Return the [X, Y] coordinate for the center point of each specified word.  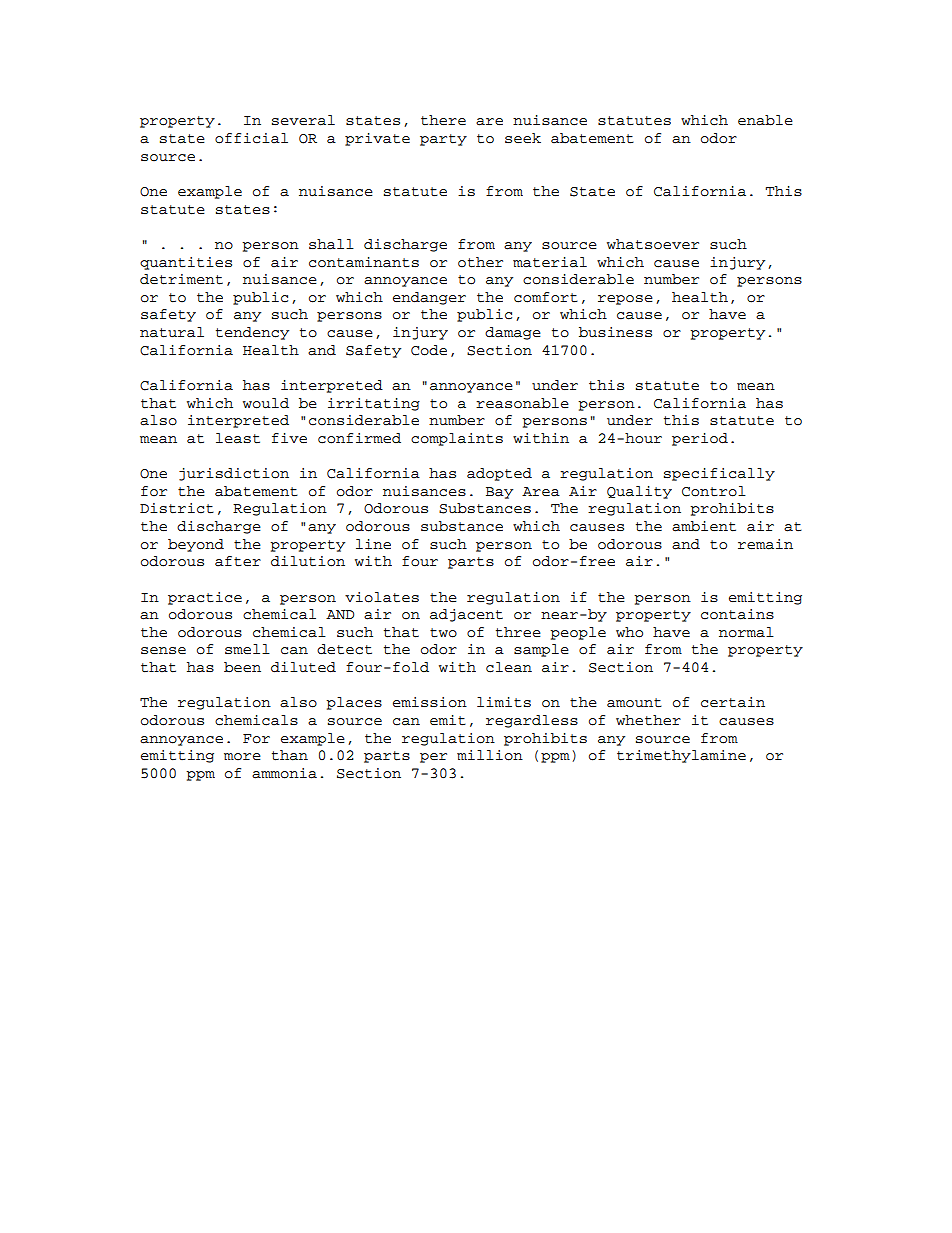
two [443, 633]
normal [746, 632]
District [177, 508]
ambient [704, 526]
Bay [499, 493]
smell [247, 649]
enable [765, 120]
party [443, 140]
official [251, 138]
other [480, 262]
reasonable [522, 403]
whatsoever [653, 244]
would [266, 403]
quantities [186, 263]
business [615, 332]
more [242, 757]
